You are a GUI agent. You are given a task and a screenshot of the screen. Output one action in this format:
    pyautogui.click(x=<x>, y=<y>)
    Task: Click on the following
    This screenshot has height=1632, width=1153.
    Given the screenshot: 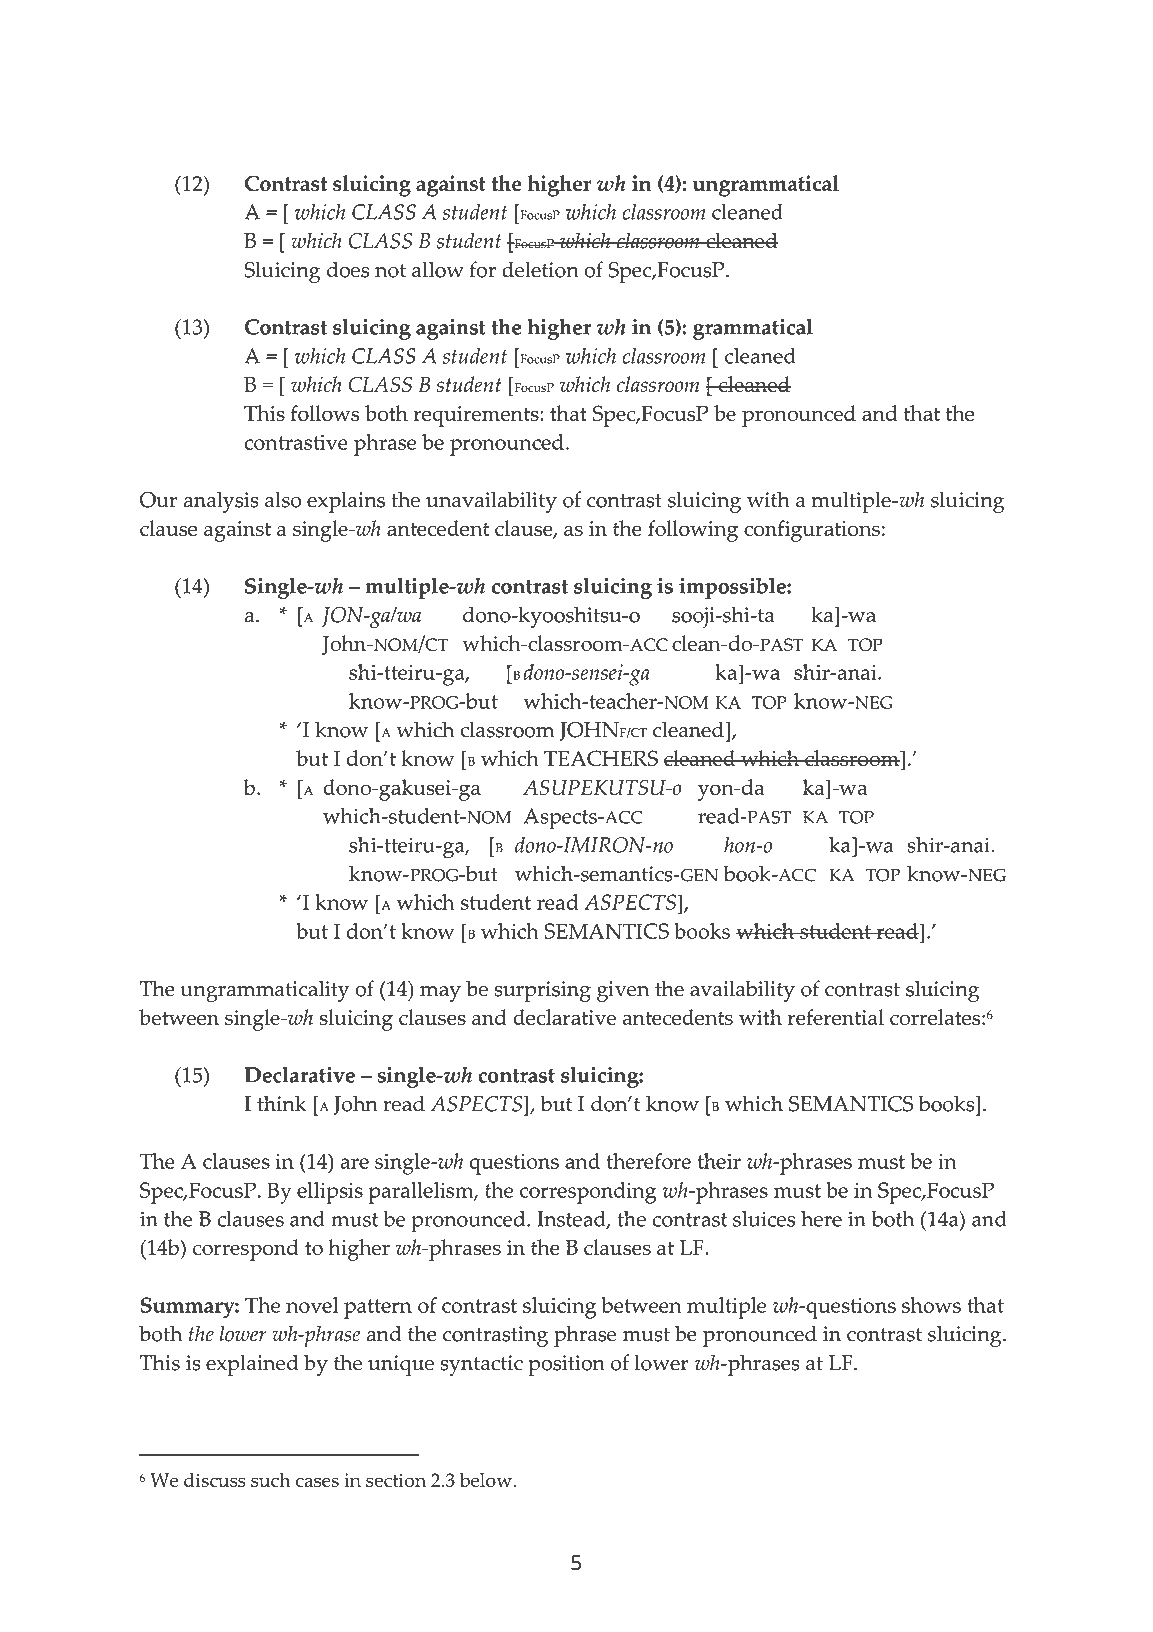 What is the action you would take?
    pyautogui.click(x=693, y=531)
